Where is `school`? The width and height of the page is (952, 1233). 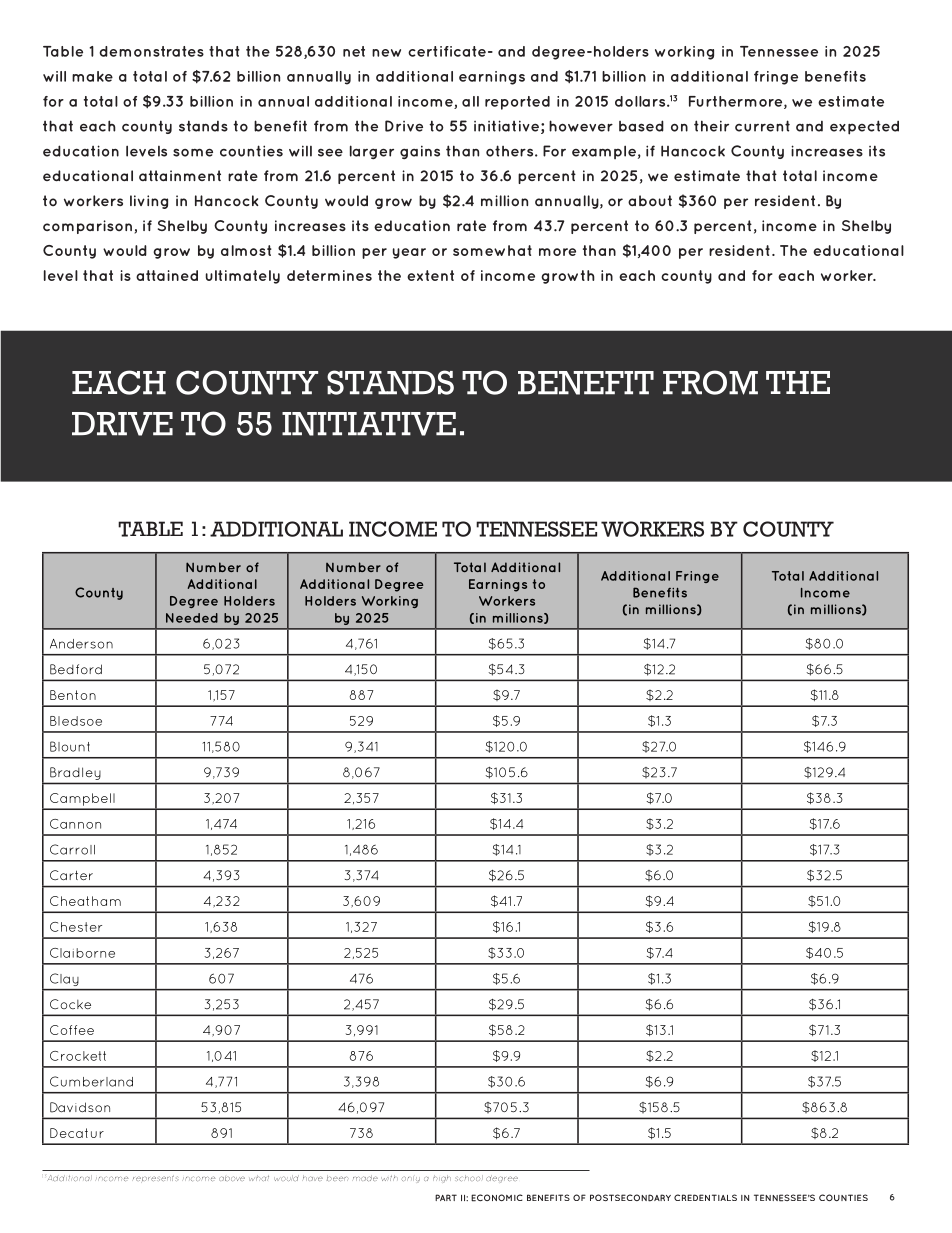 school is located at coordinates (469, 1178).
